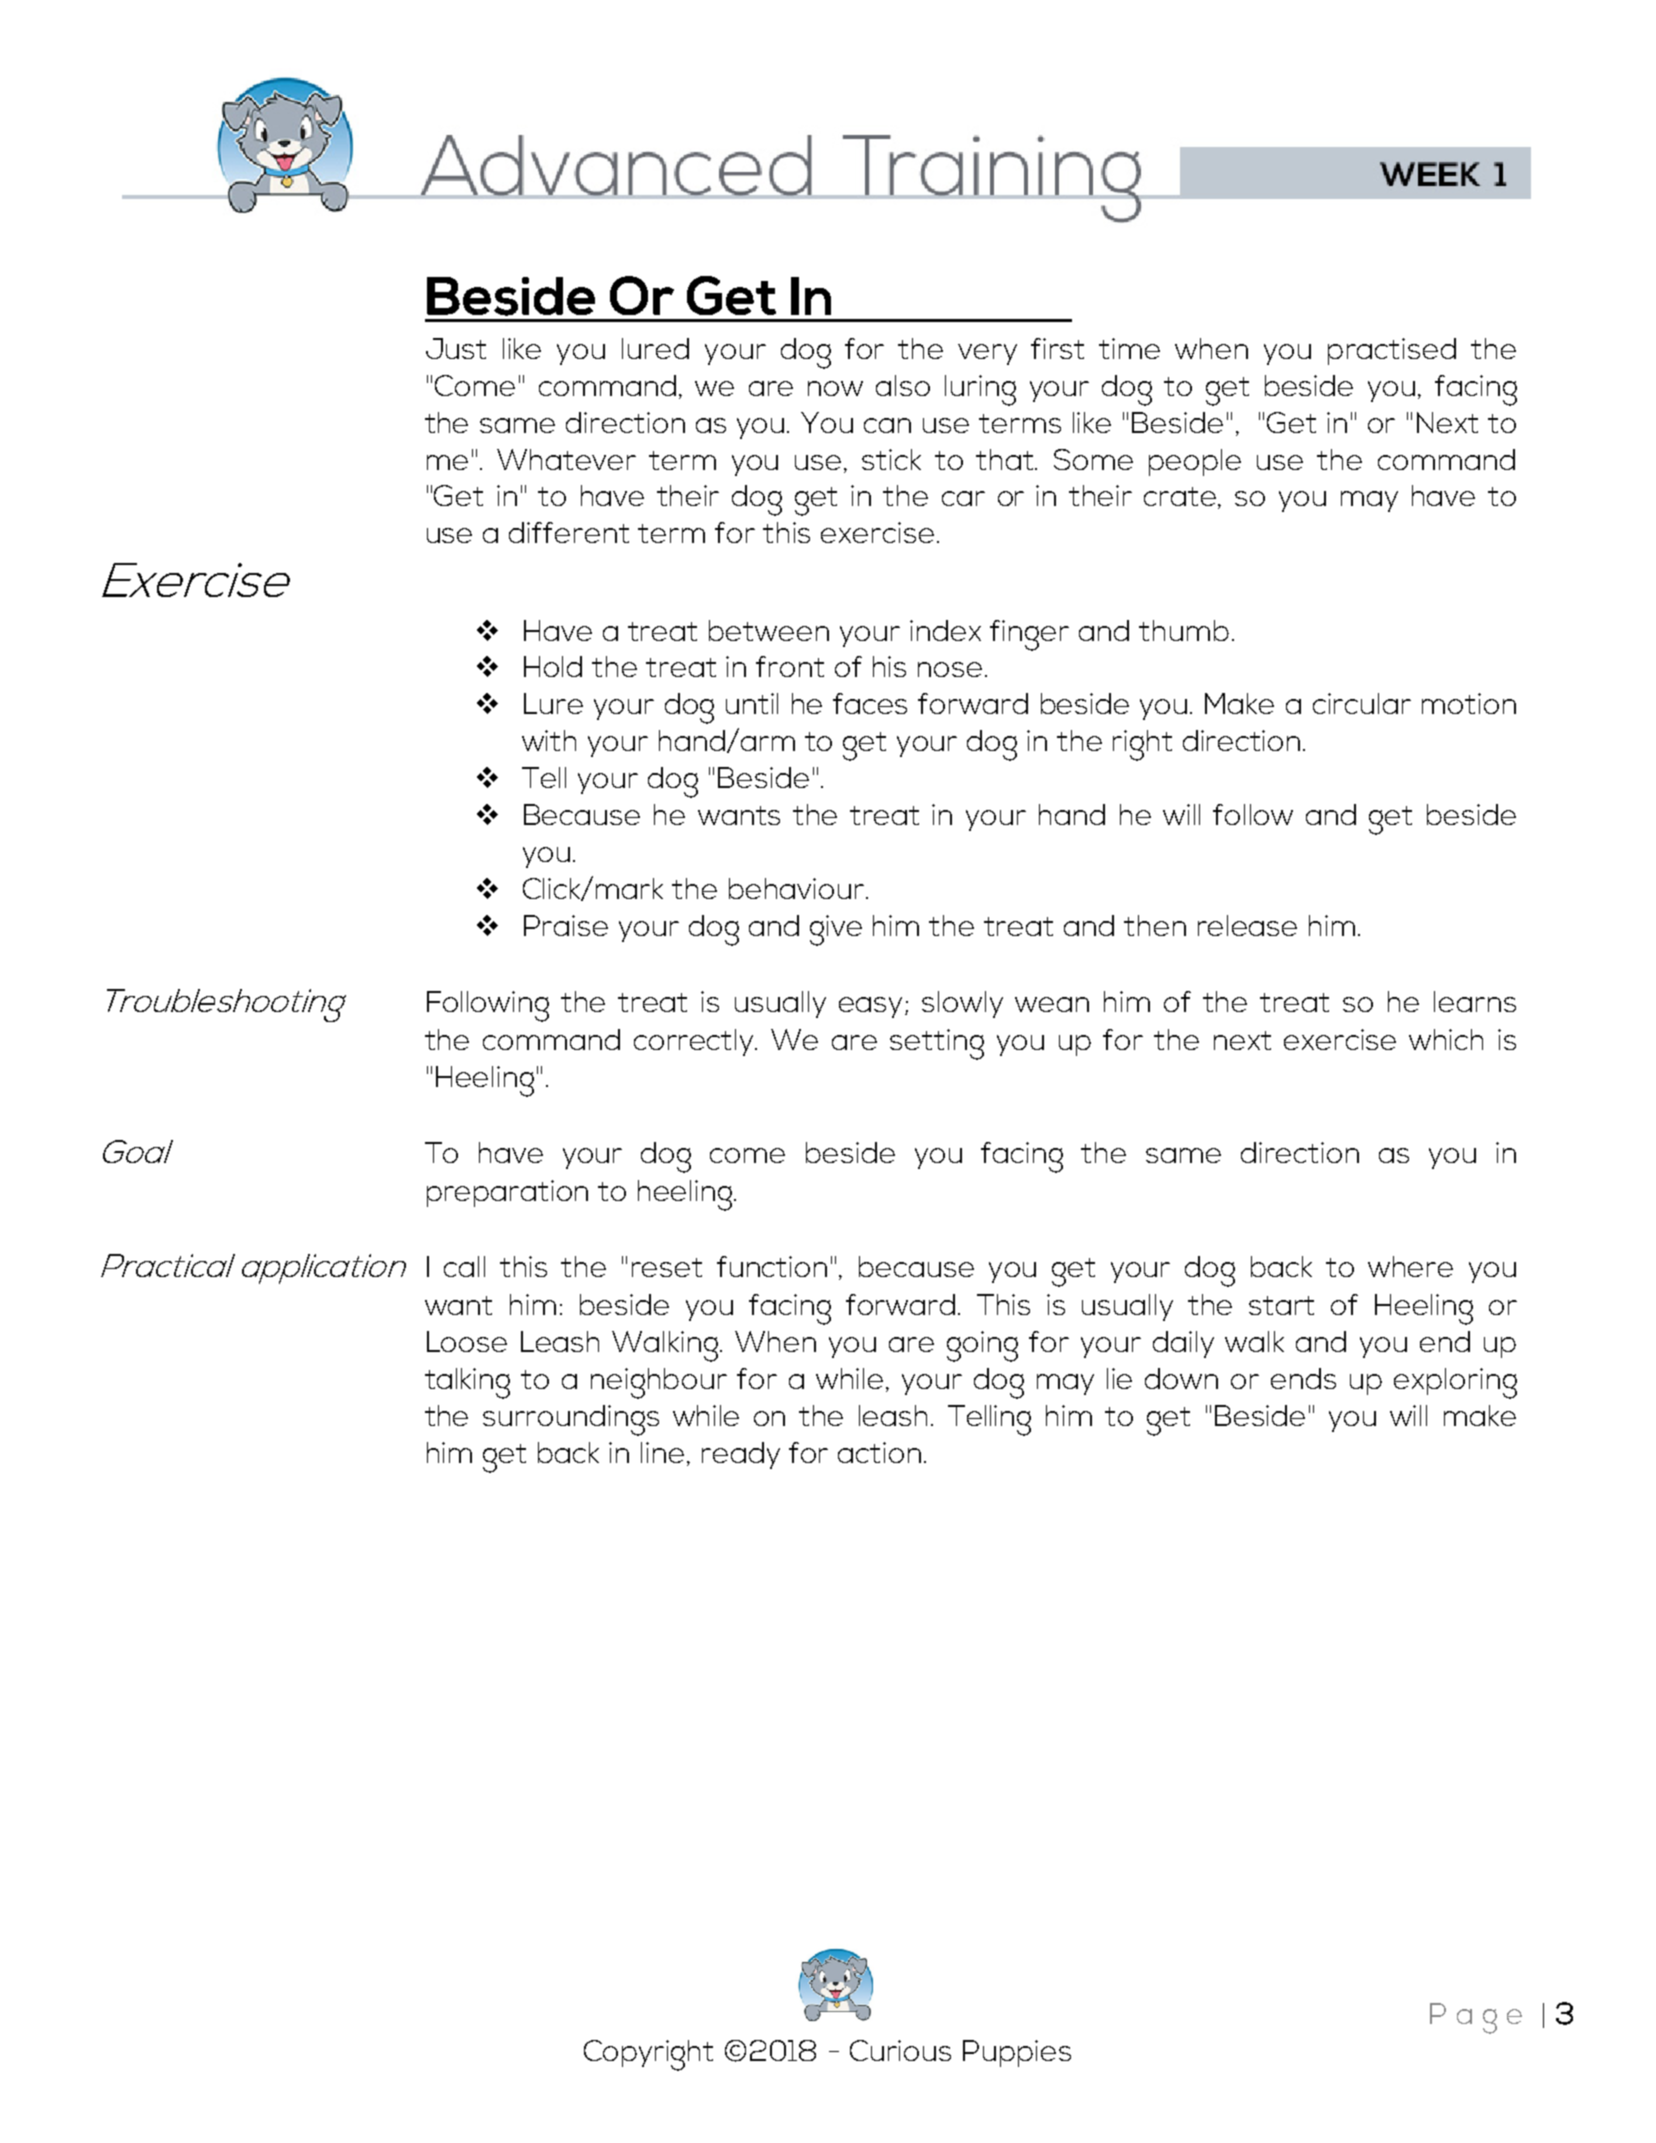  Describe the element at coordinates (900, 2050) in the screenshot. I see `Curious` at that location.
